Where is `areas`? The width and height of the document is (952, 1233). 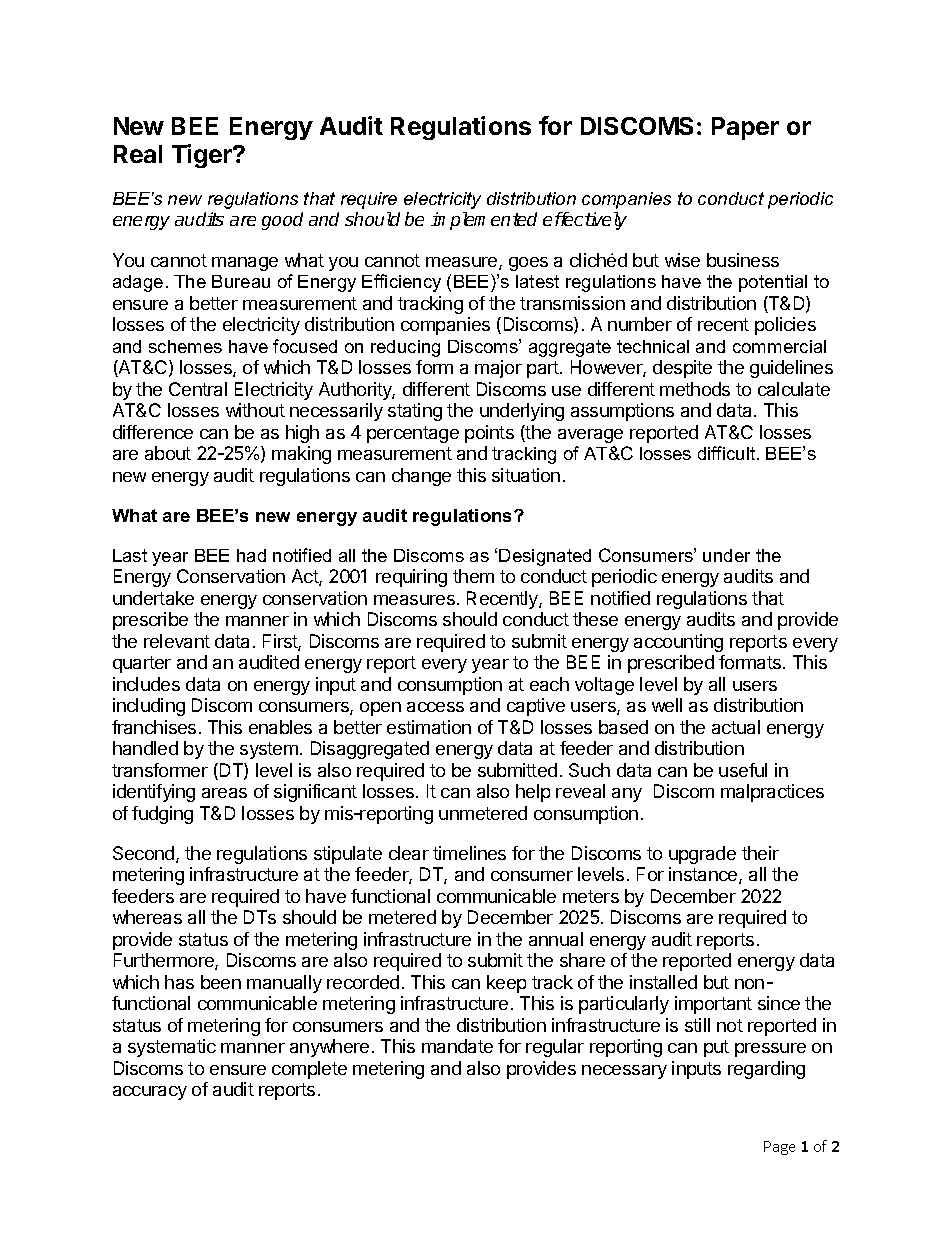 areas is located at coordinates (224, 793).
